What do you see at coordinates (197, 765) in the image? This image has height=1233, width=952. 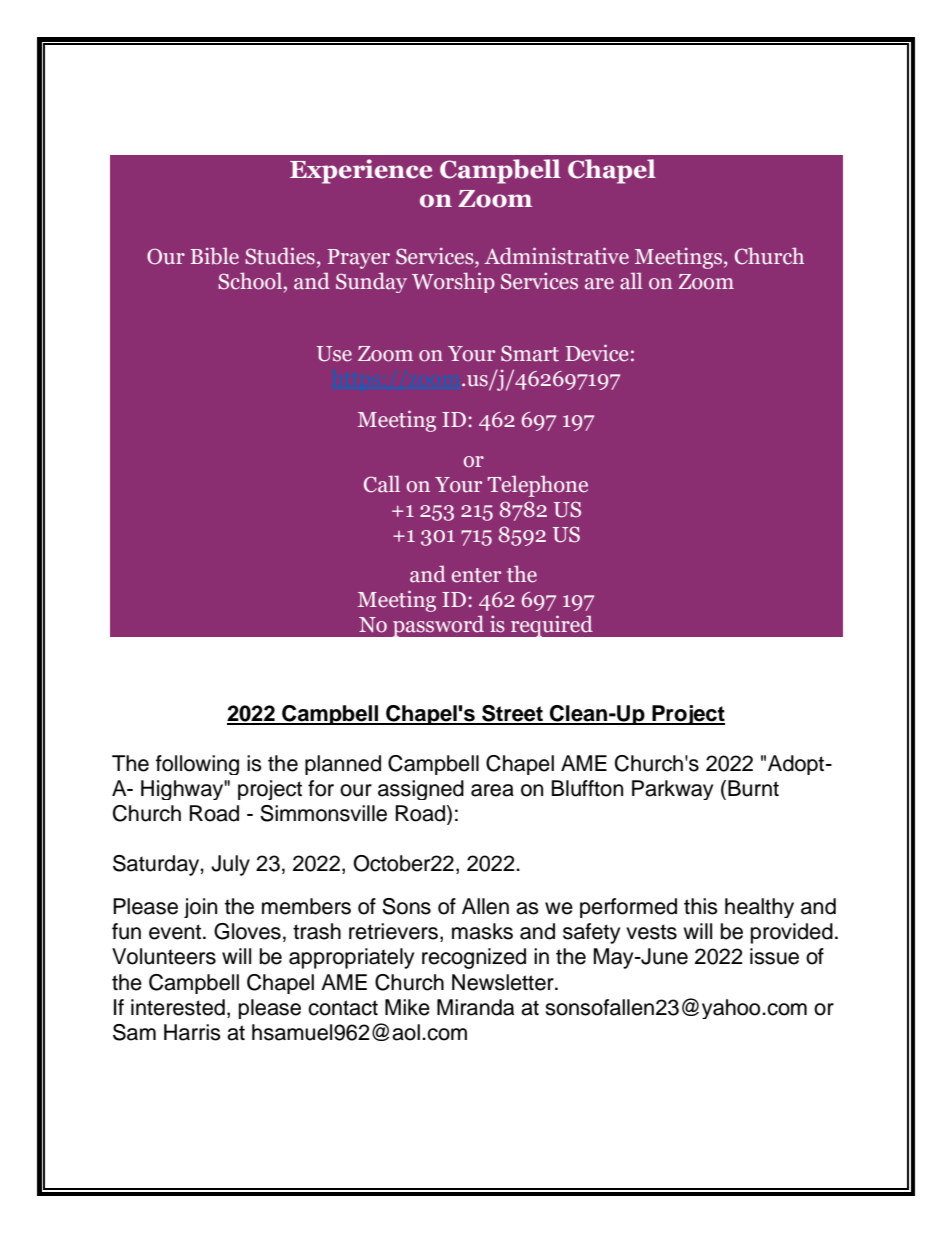 I see `following` at bounding box center [197, 765].
